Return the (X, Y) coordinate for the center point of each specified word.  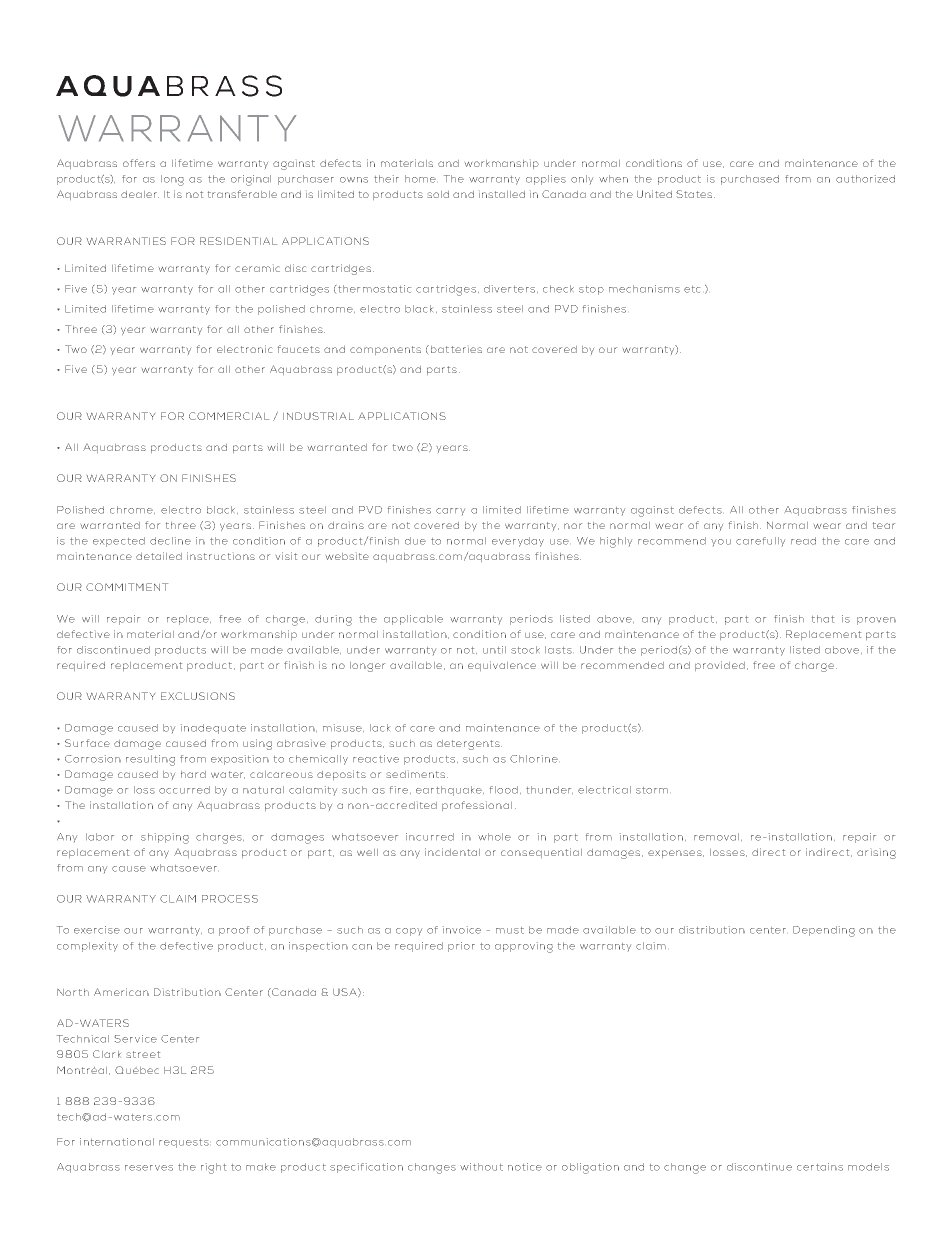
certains (820, 1167)
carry (450, 511)
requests (184, 1143)
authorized (865, 179)
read (803, 541)
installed (502, 194)
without (481, 1167)
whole (494, 837)
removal (718, 837)
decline (170, 541)
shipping (165, 838)
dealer (140, 194)
